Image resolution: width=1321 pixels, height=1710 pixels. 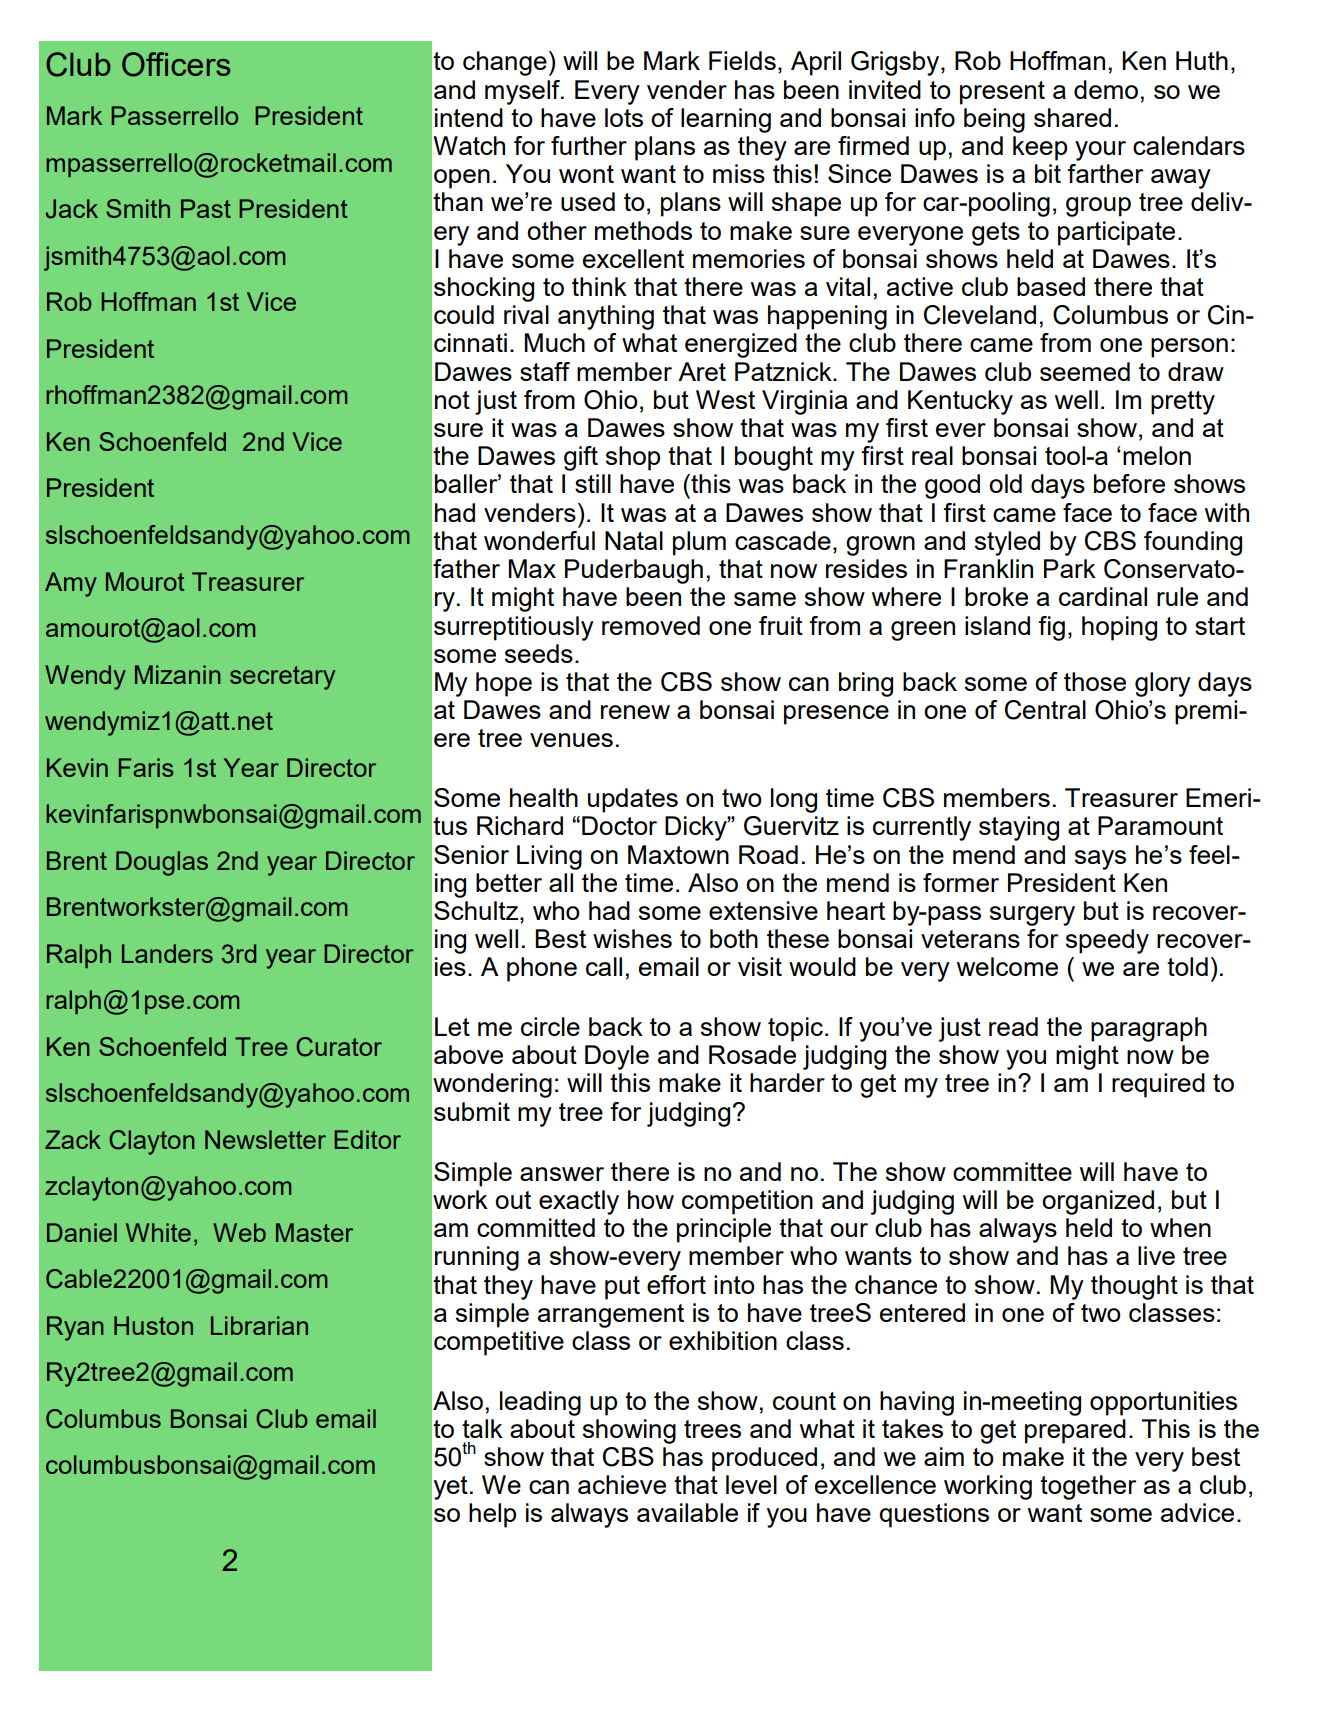 I want to click on Librarian, so click(x=259, y=1325).
